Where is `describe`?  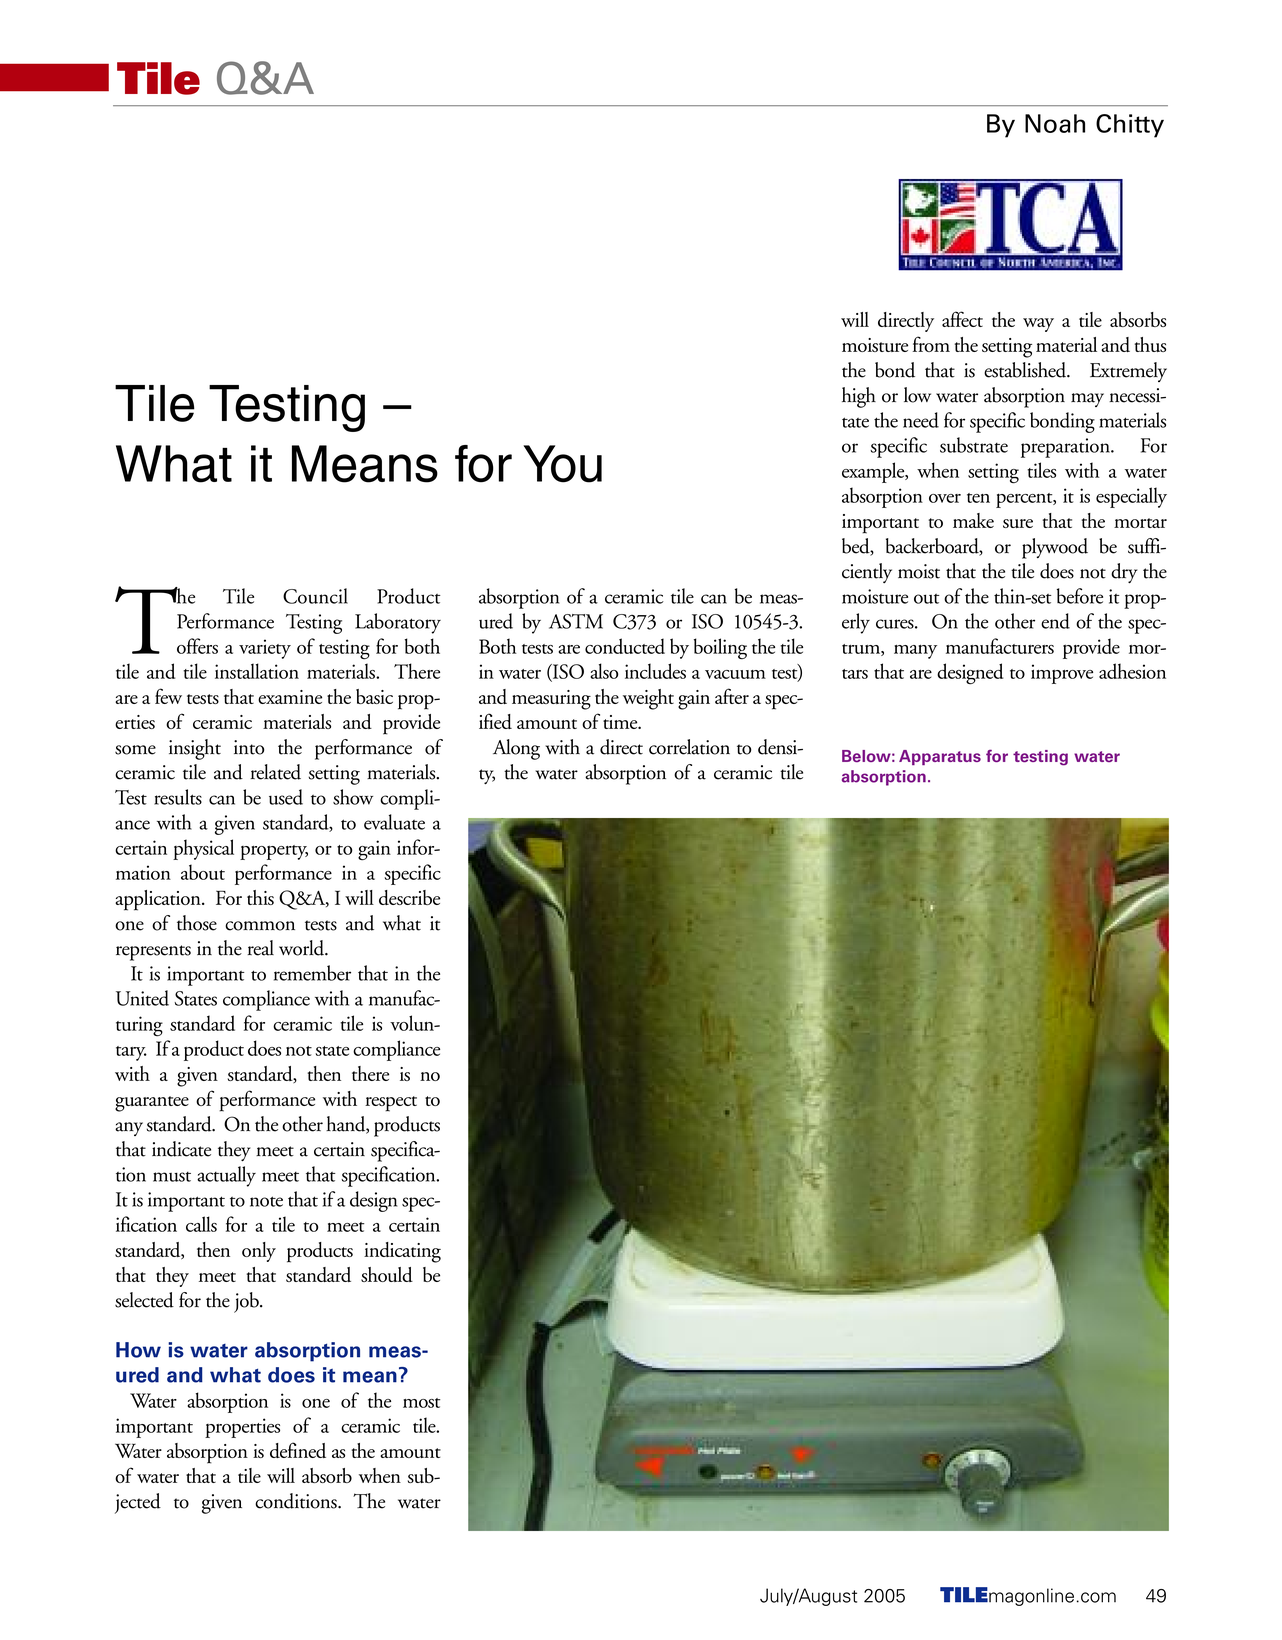
describe is located at coordinates (409, 897).
